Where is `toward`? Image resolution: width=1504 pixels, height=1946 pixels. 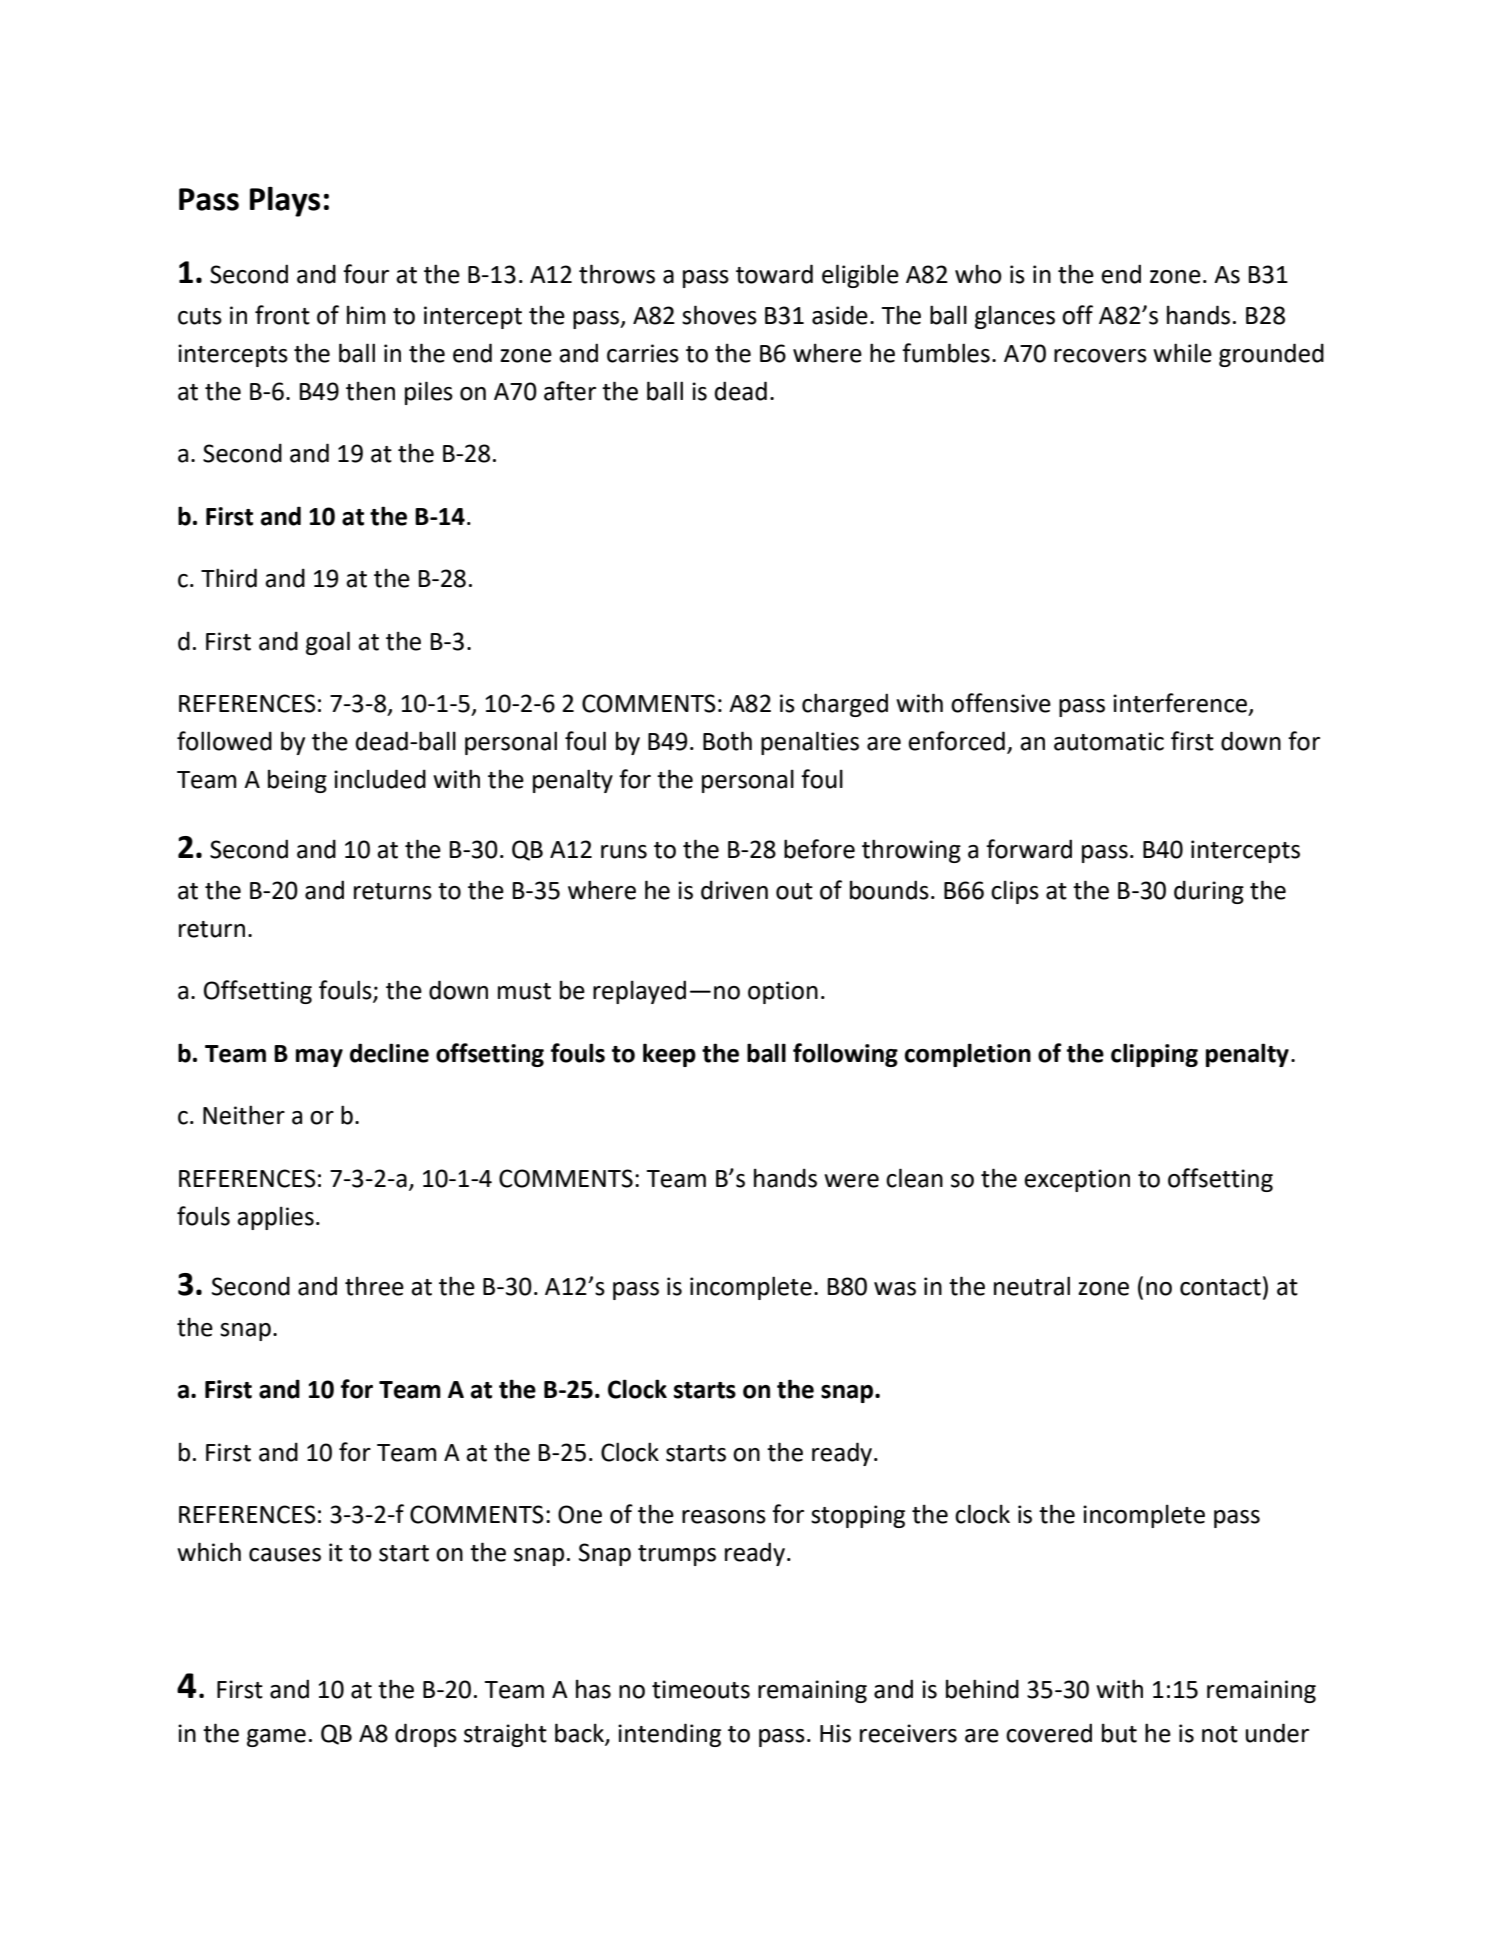 toward is located at coordinates (774, 274).
